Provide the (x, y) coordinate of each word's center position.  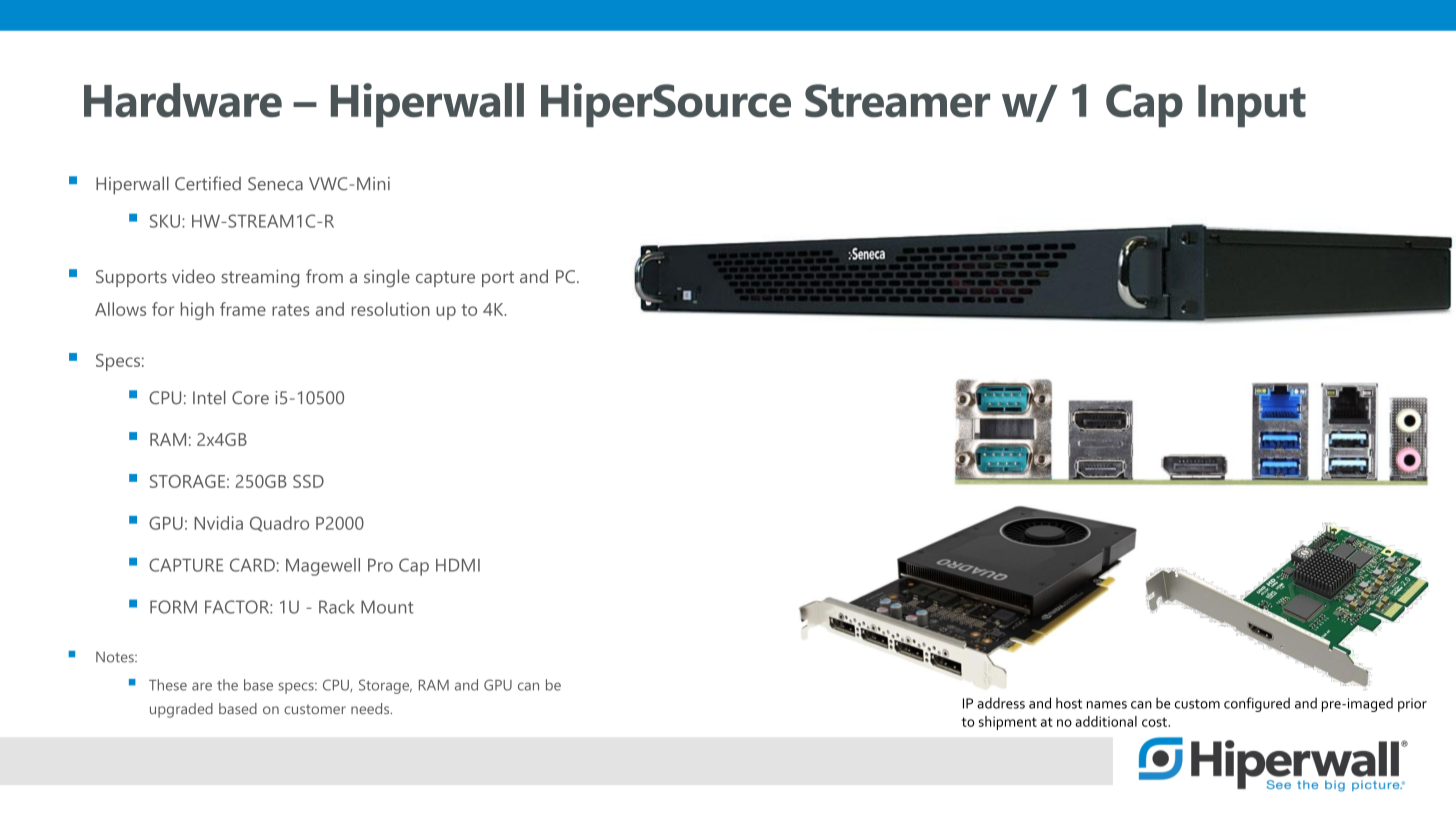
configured (1257, 704)
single (387, 278)
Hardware (183, 100)
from (324, 276)
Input (1252, 106)
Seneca (275, 184)
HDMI (458, 565)
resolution (391, 309)
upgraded (181, 710)
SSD (308, 481)
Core (250, 398)
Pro (380, 565)
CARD (253, 565)
